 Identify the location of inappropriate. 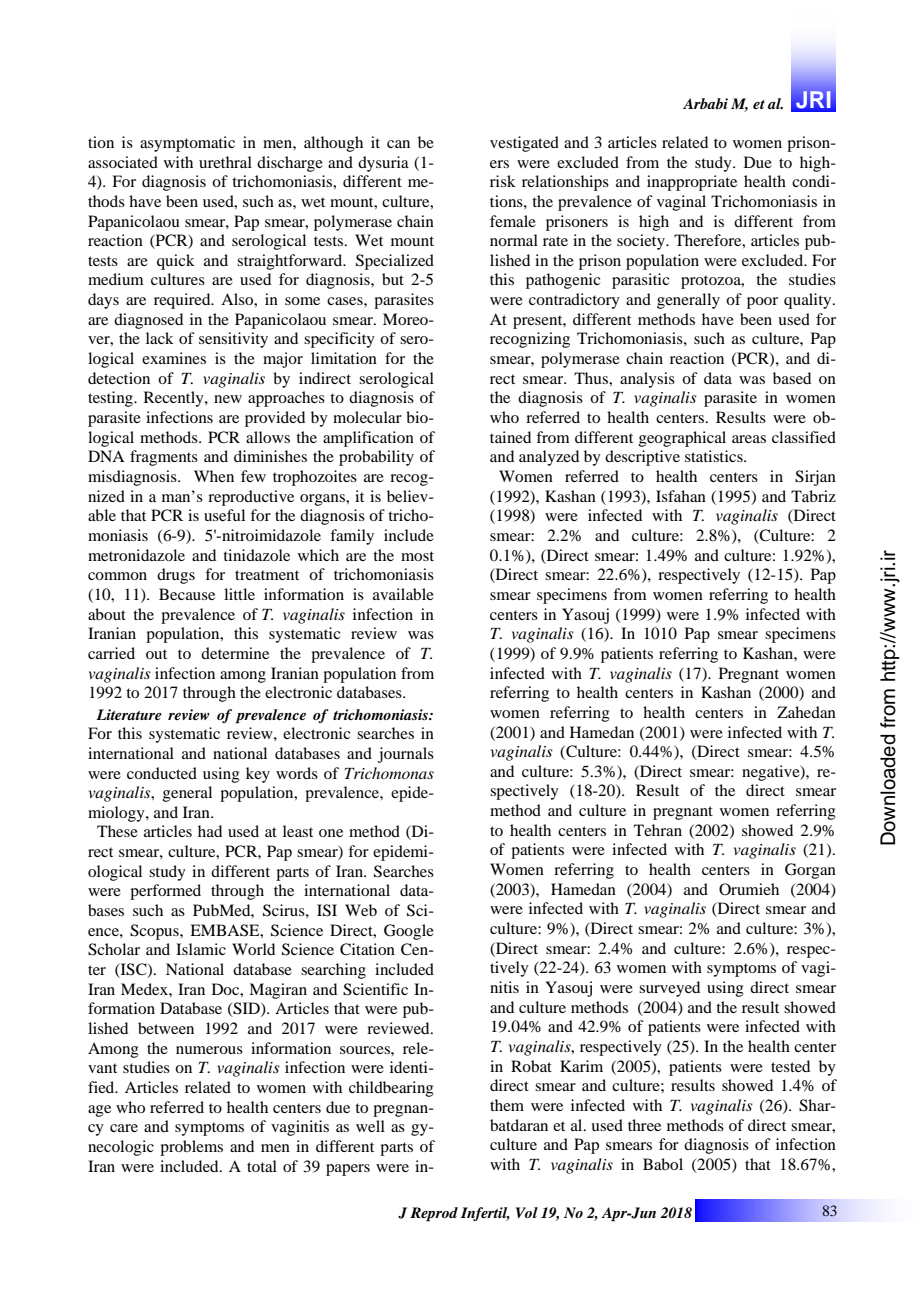
(692, 183).
